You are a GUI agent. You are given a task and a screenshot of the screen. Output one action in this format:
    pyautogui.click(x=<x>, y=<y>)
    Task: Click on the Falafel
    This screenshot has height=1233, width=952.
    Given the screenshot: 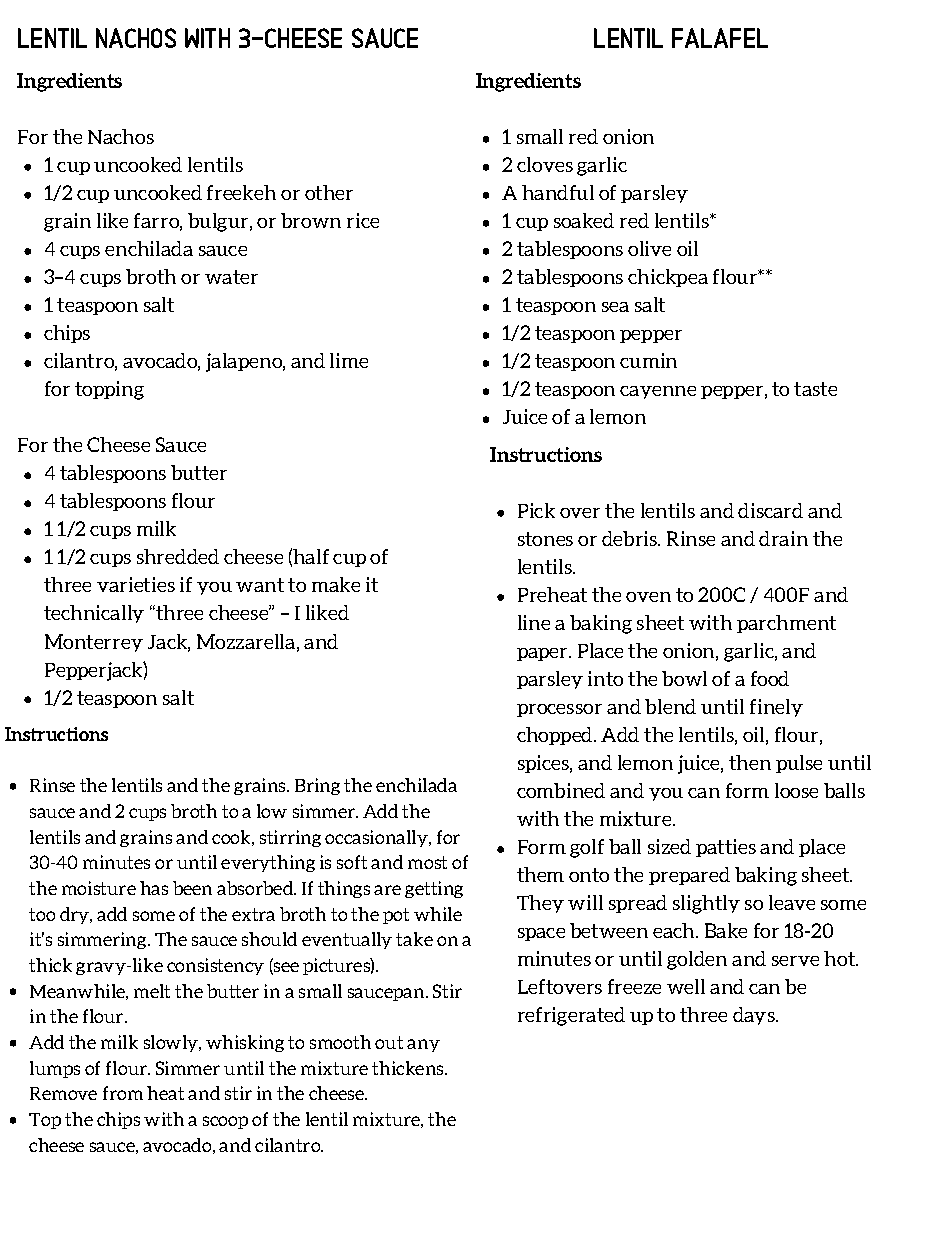 What is the action you would take?
    pyautogui.click(x=720, y=38)
